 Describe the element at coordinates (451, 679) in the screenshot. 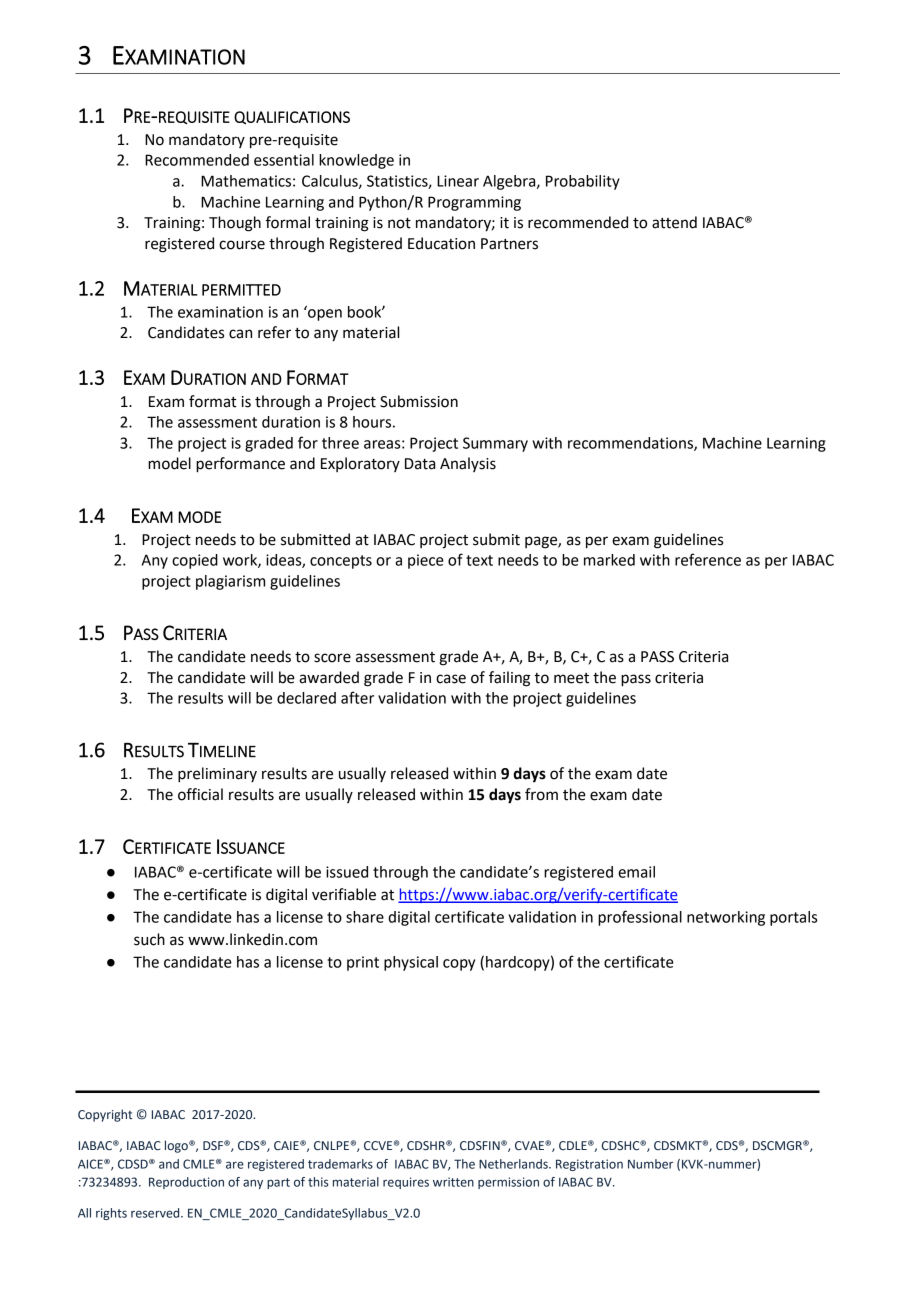

I see `case` at that location.
